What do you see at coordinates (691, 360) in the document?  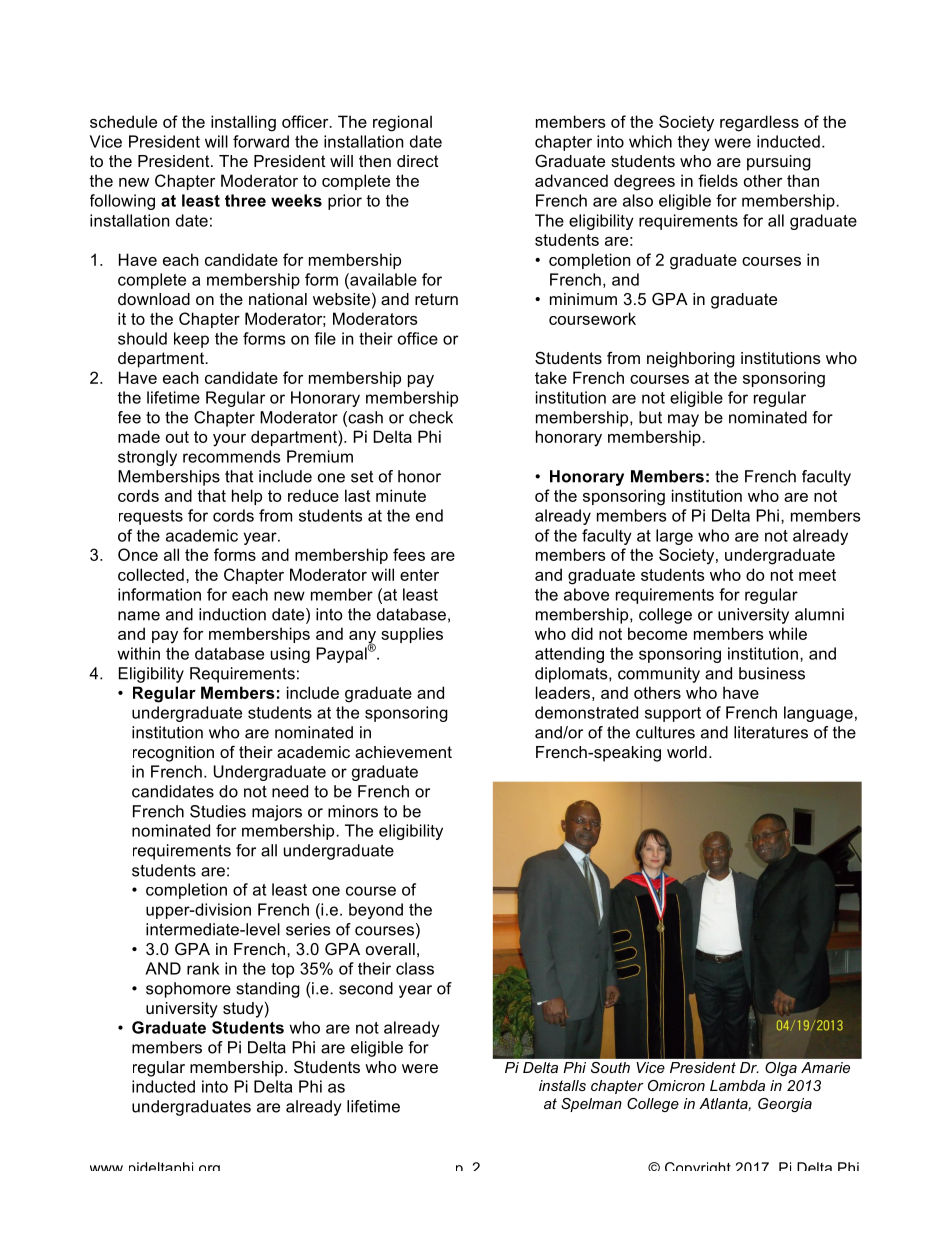 I see `neighboring` at bounding box center [691, 360].
